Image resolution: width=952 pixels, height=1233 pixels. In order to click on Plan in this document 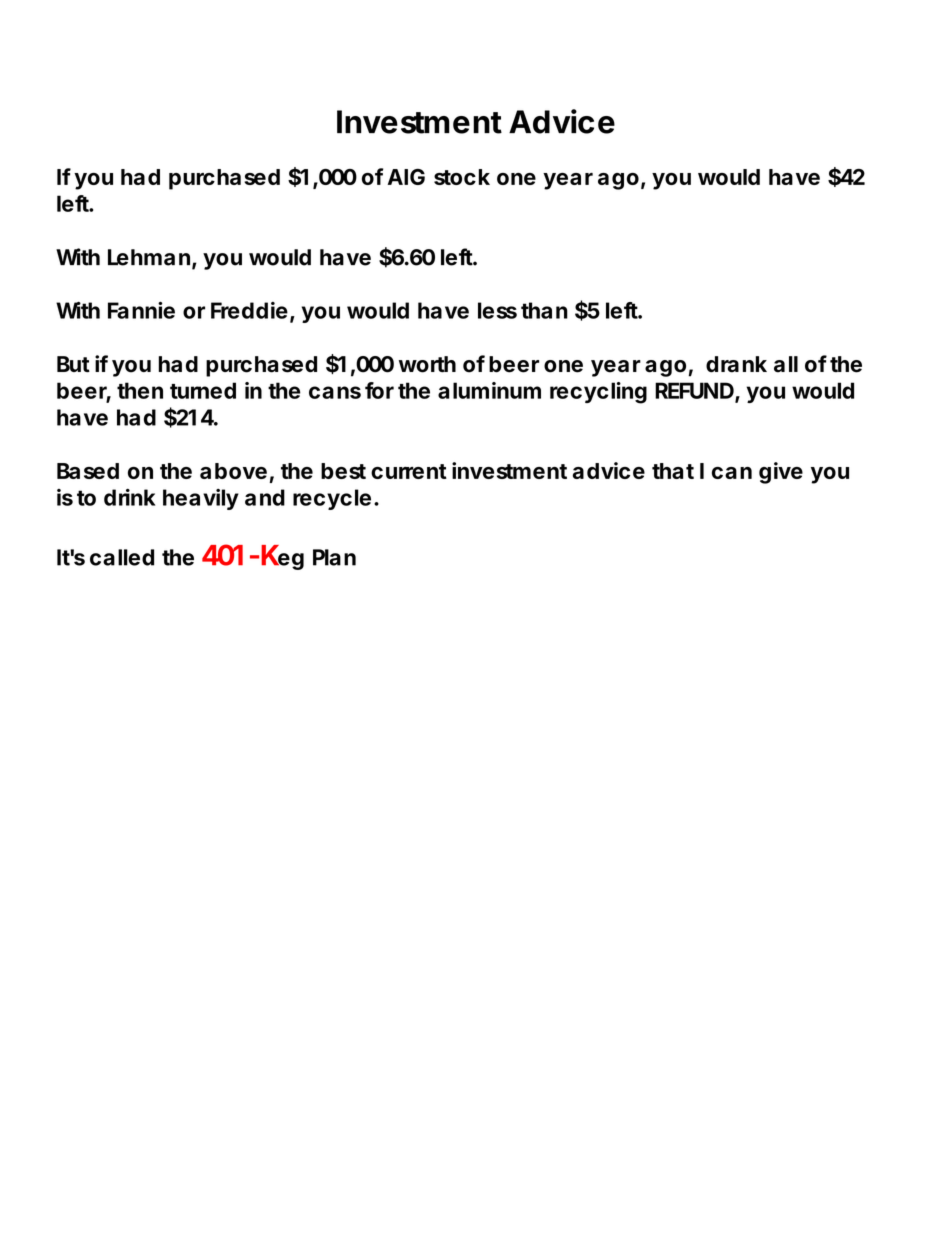, I will do `click(334, 557)`.
